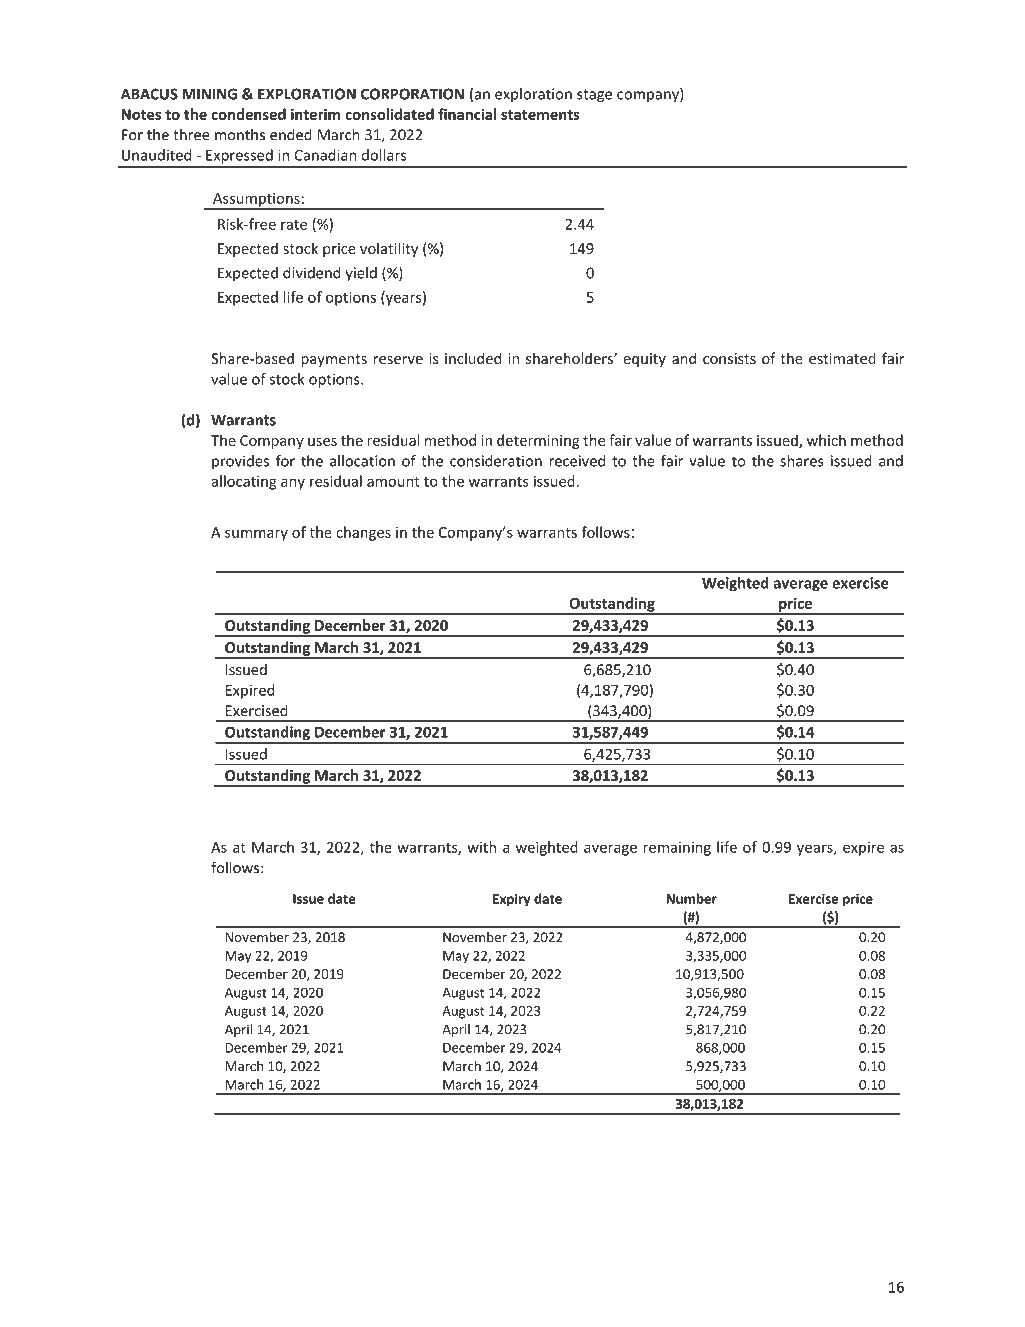 This image has height=1327, width=1025. I want to click on Number, so click(691, 898).
